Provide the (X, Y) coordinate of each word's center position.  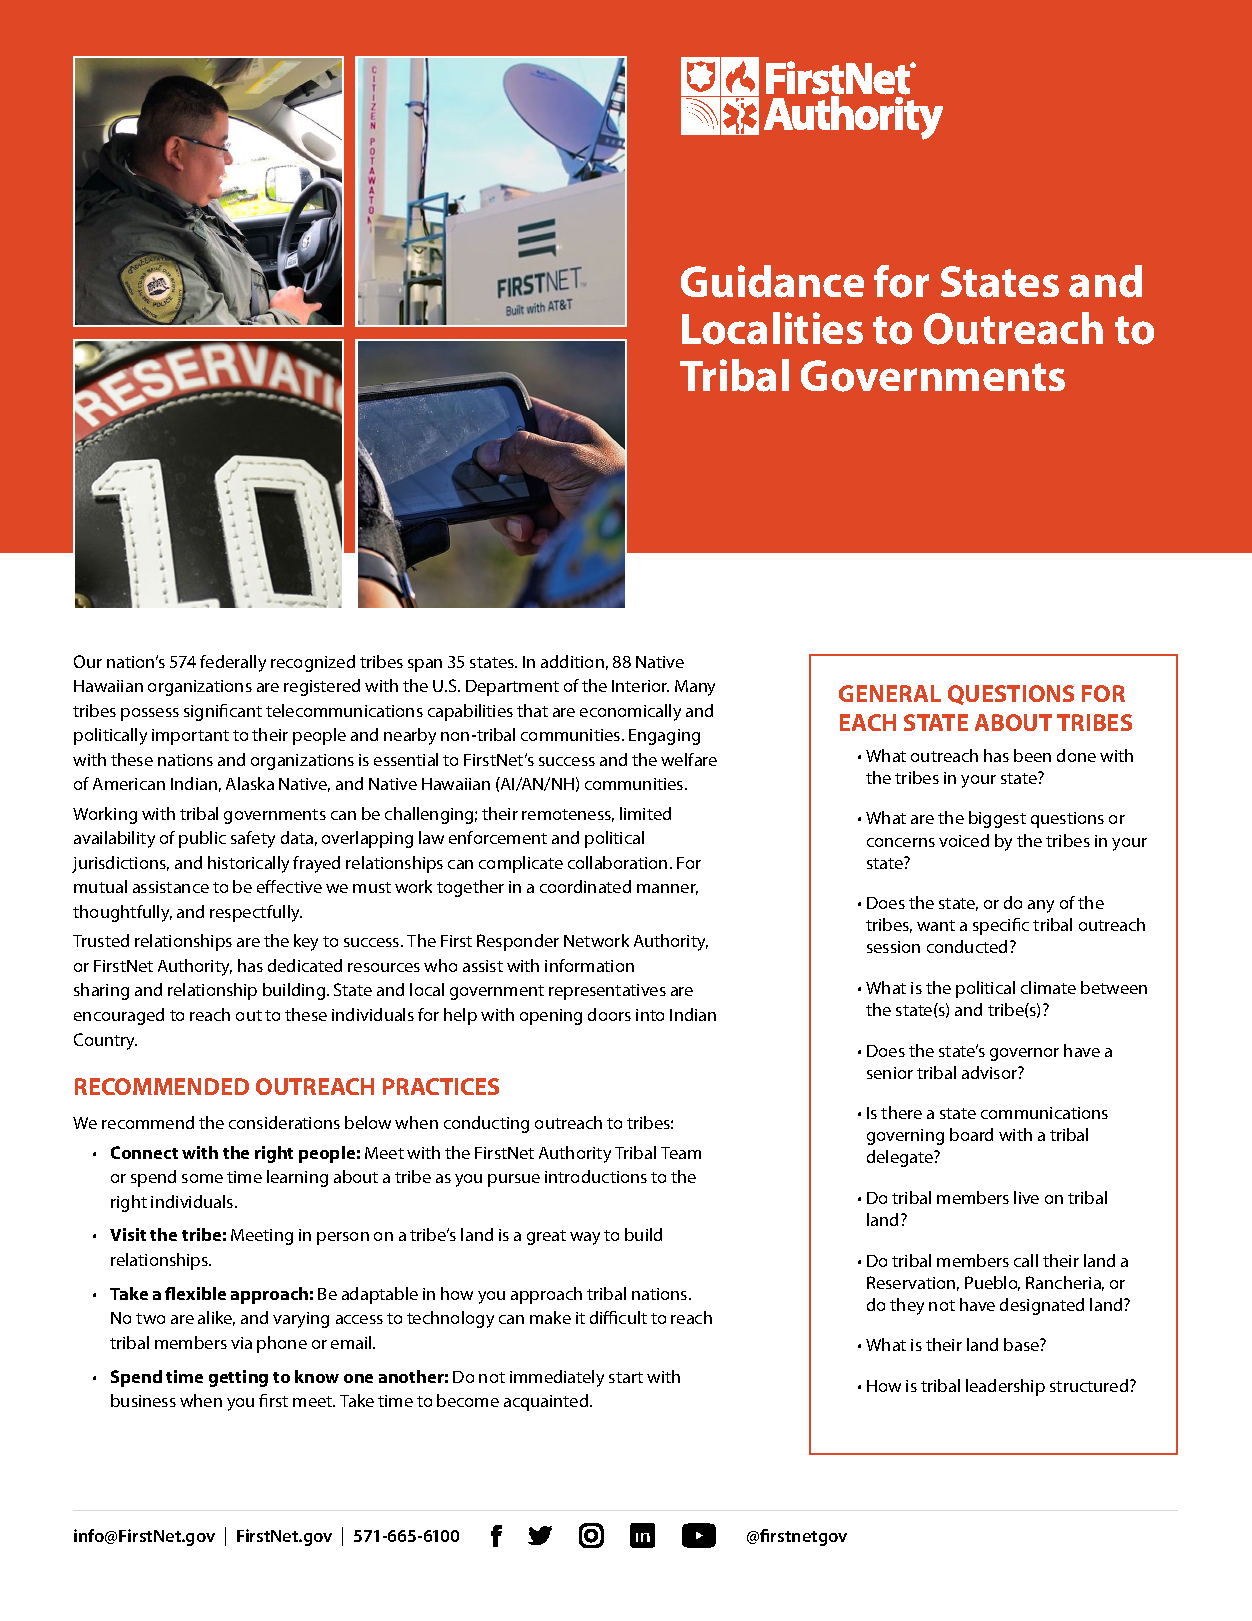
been (1032, 755)
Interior (640, 686)
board (971, 1134)
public (202, 839)
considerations (284, 1122)
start (626, 1377)
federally (233, 663)
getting (238, 1378)
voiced (964, 840)
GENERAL (890, 693)
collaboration (617, 862)
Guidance (772, 281)
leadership (1005, 1387)
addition (572, 661)
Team (681, 1153)
